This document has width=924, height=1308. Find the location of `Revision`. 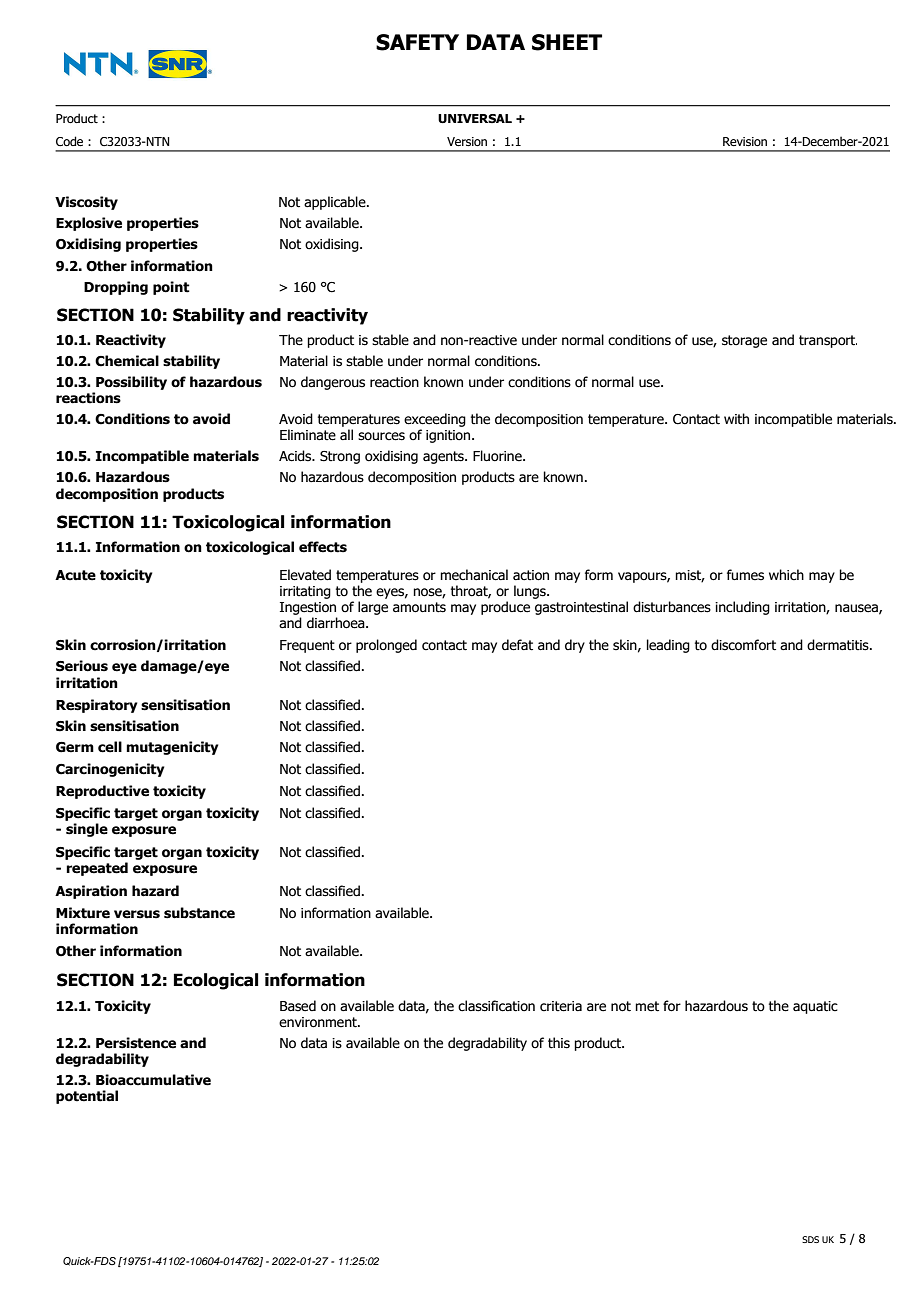

Revision is located at coordinates (745, 141).
